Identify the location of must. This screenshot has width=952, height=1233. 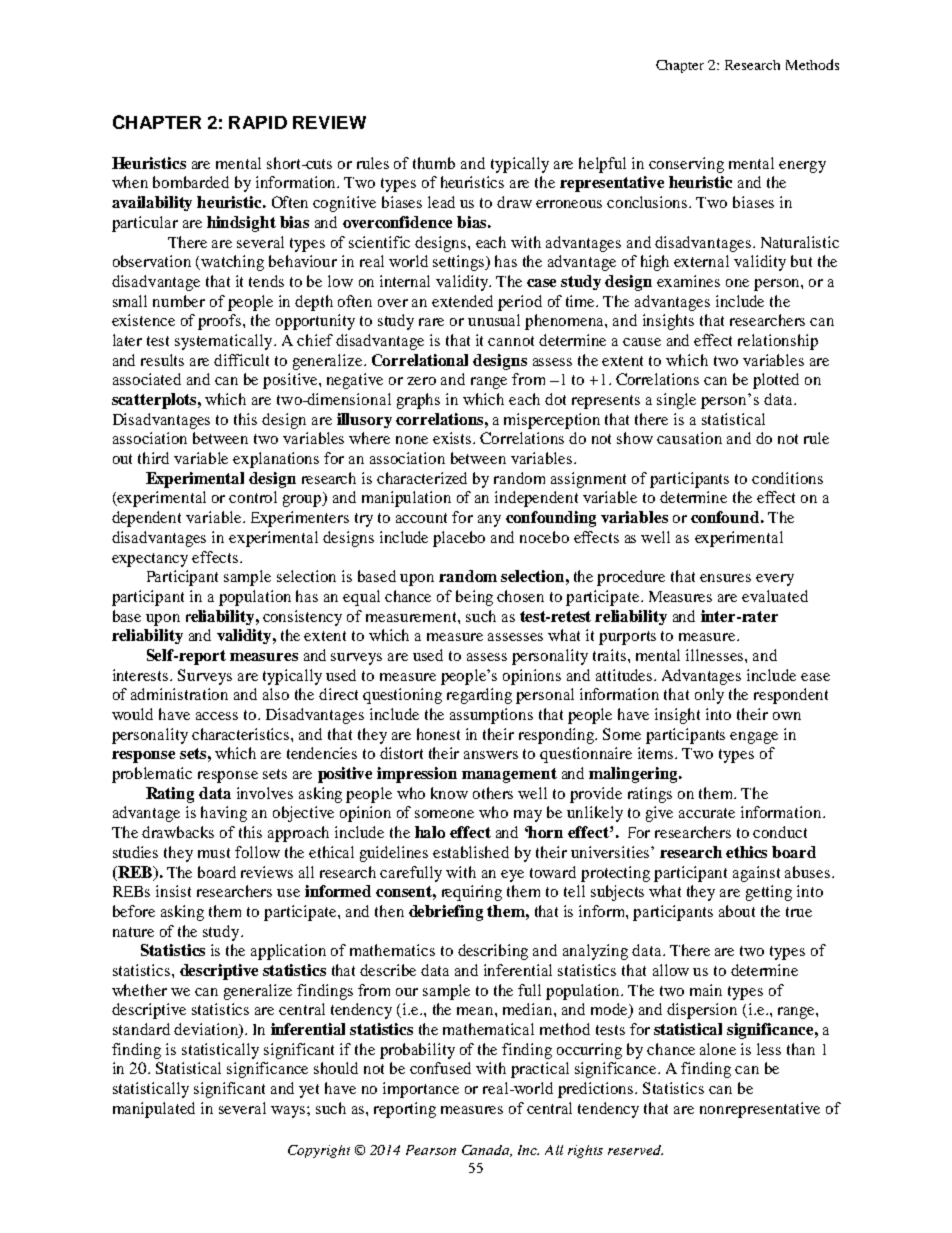
(214, 853).
